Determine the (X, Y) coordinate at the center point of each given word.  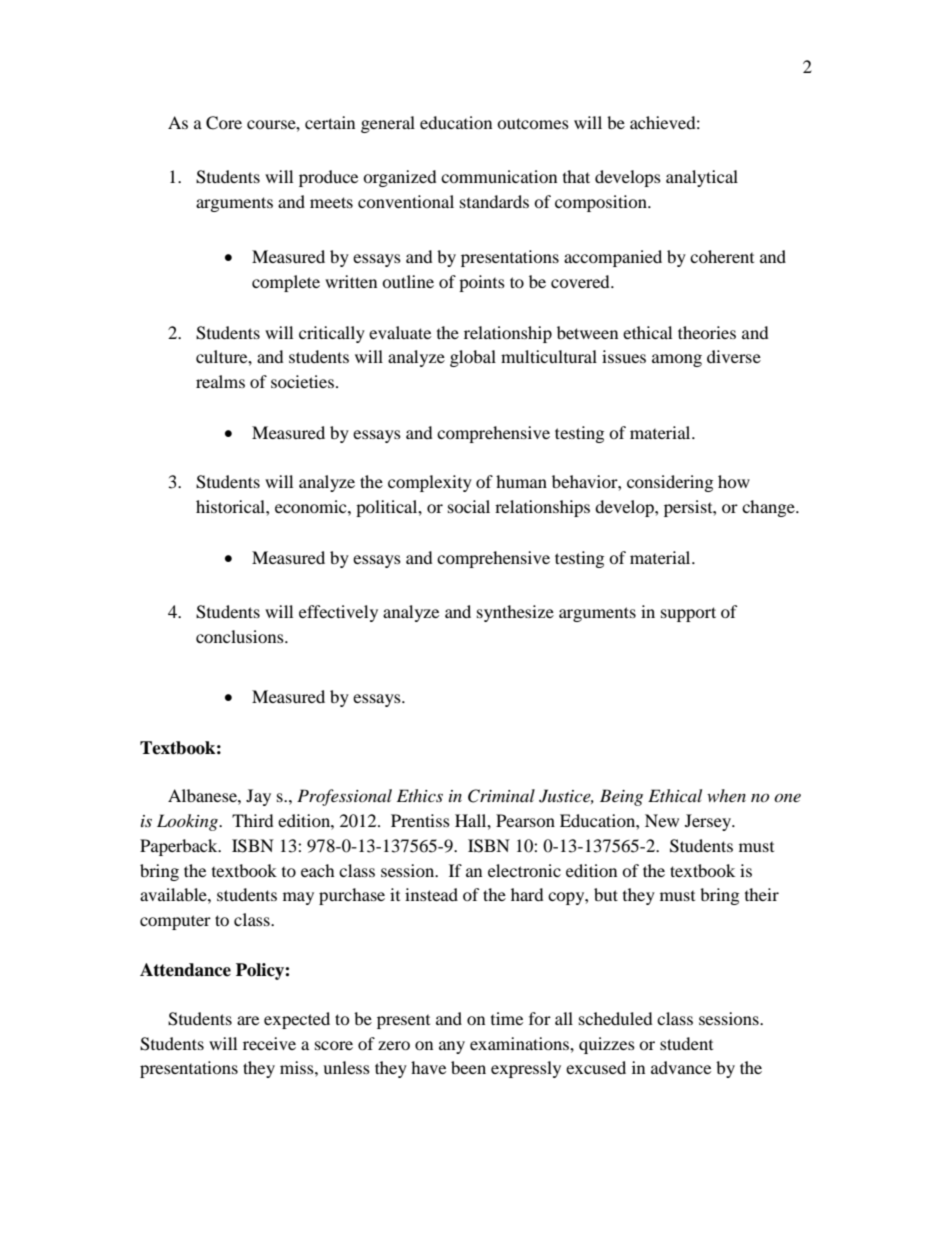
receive (269, 1043)
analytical (702, 178)
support (688, 614)
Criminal (501, 796)
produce (328, 178)
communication (499, 176)
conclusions (241, 636)
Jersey (709, 822)
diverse (734, 356)
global (473, 358)
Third (253, 820)
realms (220, 381)
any (452, 1047)
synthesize (515, 613)
